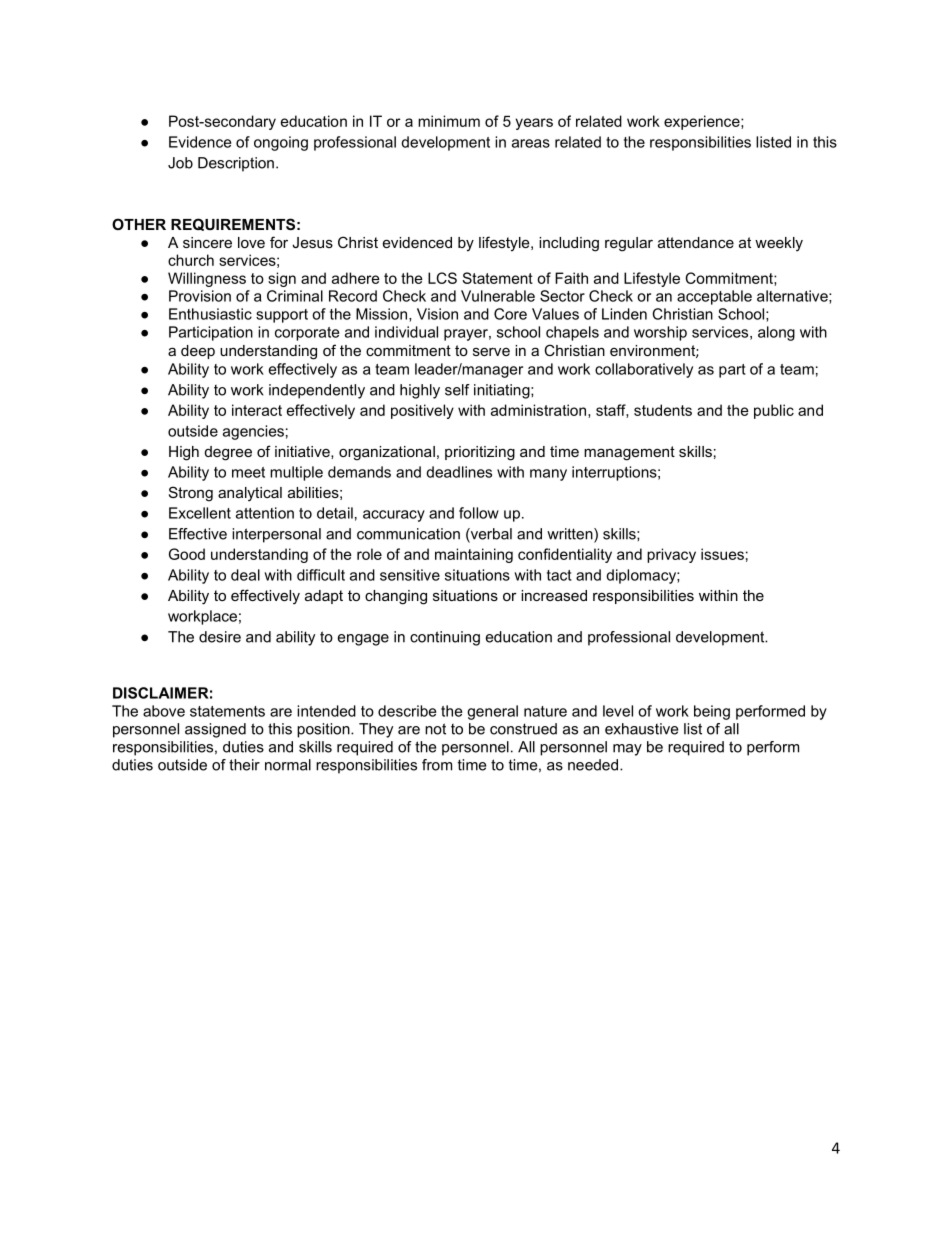  I want to click on not, so click(435, 729).
